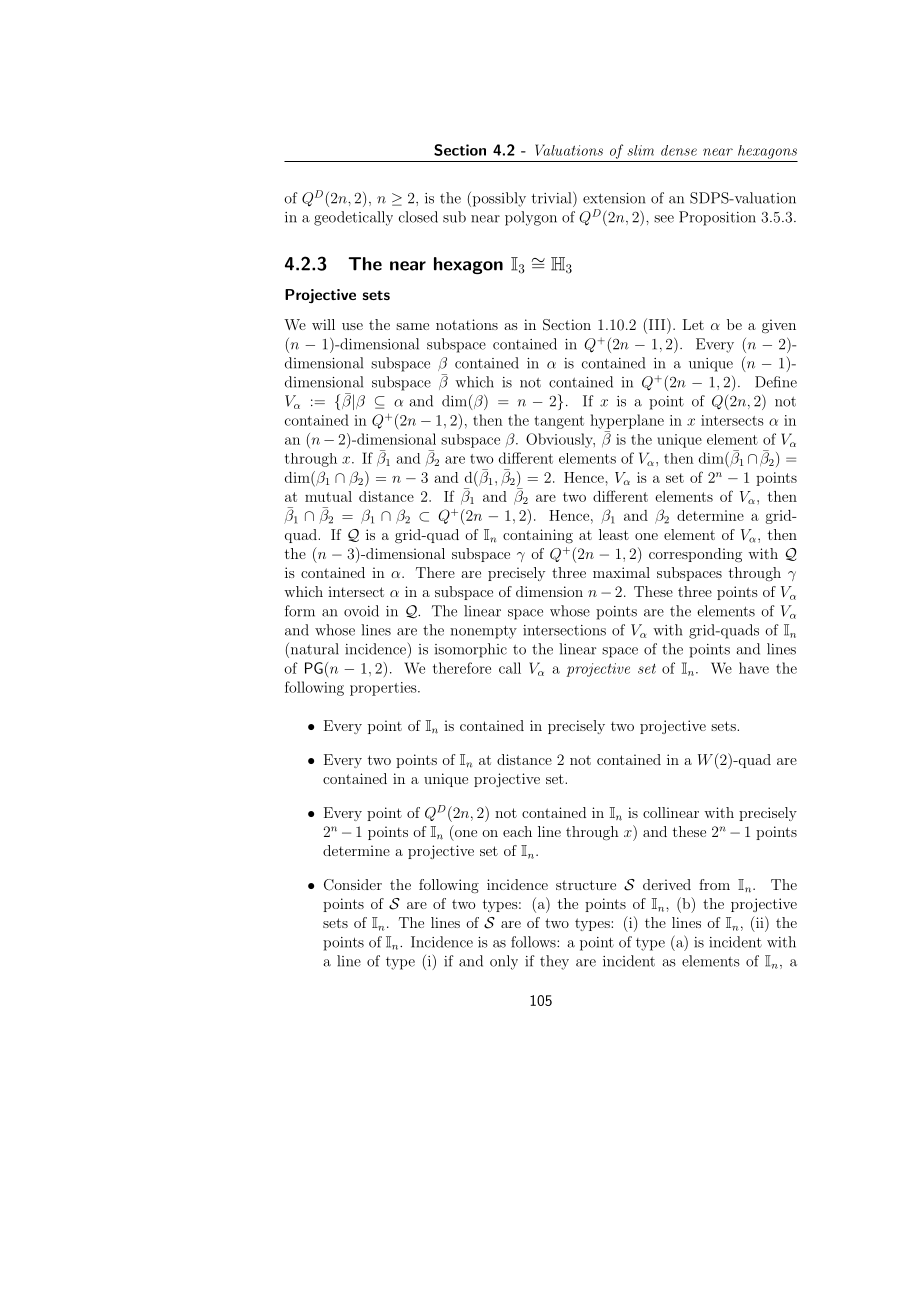 This screenshot has height=1308, width=924. I want to click on closed, so click(418, 217).
